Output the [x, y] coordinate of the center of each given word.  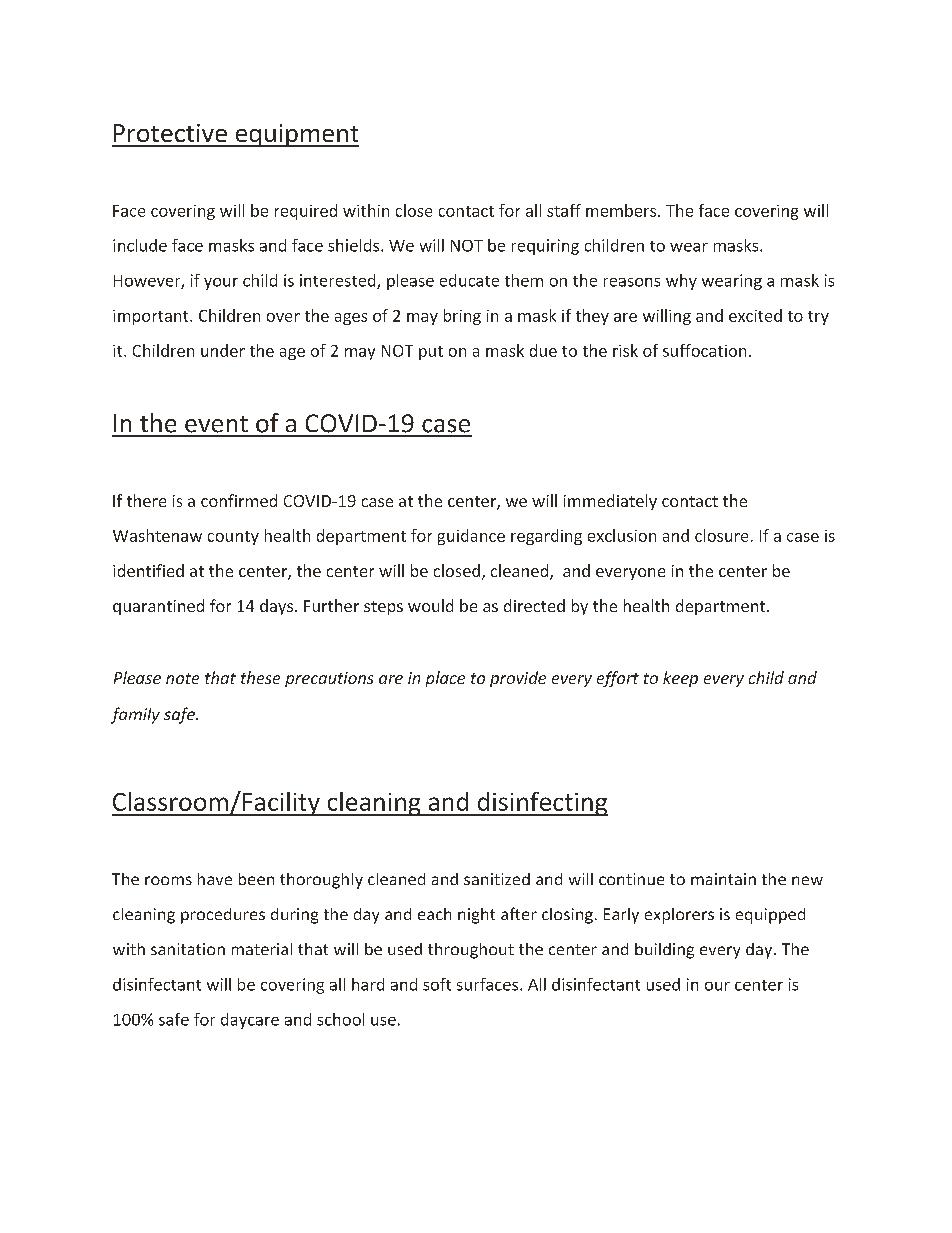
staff [564, 210]
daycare [250, 1021]
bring [462, 317]
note [182, 678]
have [215, 879]
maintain [723, 879]
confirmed [239, 500]
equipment [296, 135]
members [622, 210]
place [445, 679]
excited [755, 315]
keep [680, 679]
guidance [471, 537]
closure [721, 535]
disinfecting [541, 804]
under [223, 350]
